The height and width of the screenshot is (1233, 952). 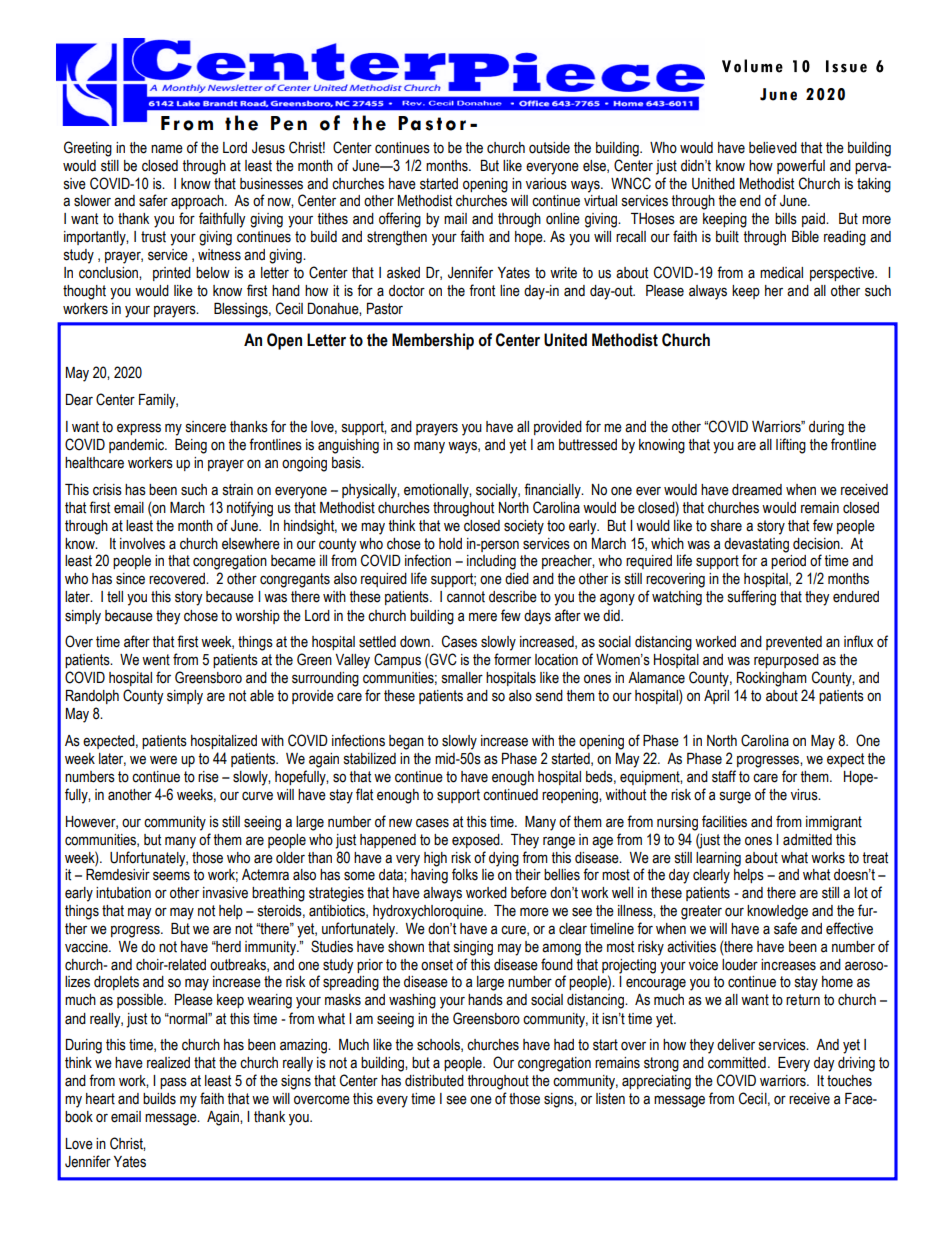 What do you see at coordinates (546, 184) in the screenshot?
I see `various` at bounding box center [546, 184].
